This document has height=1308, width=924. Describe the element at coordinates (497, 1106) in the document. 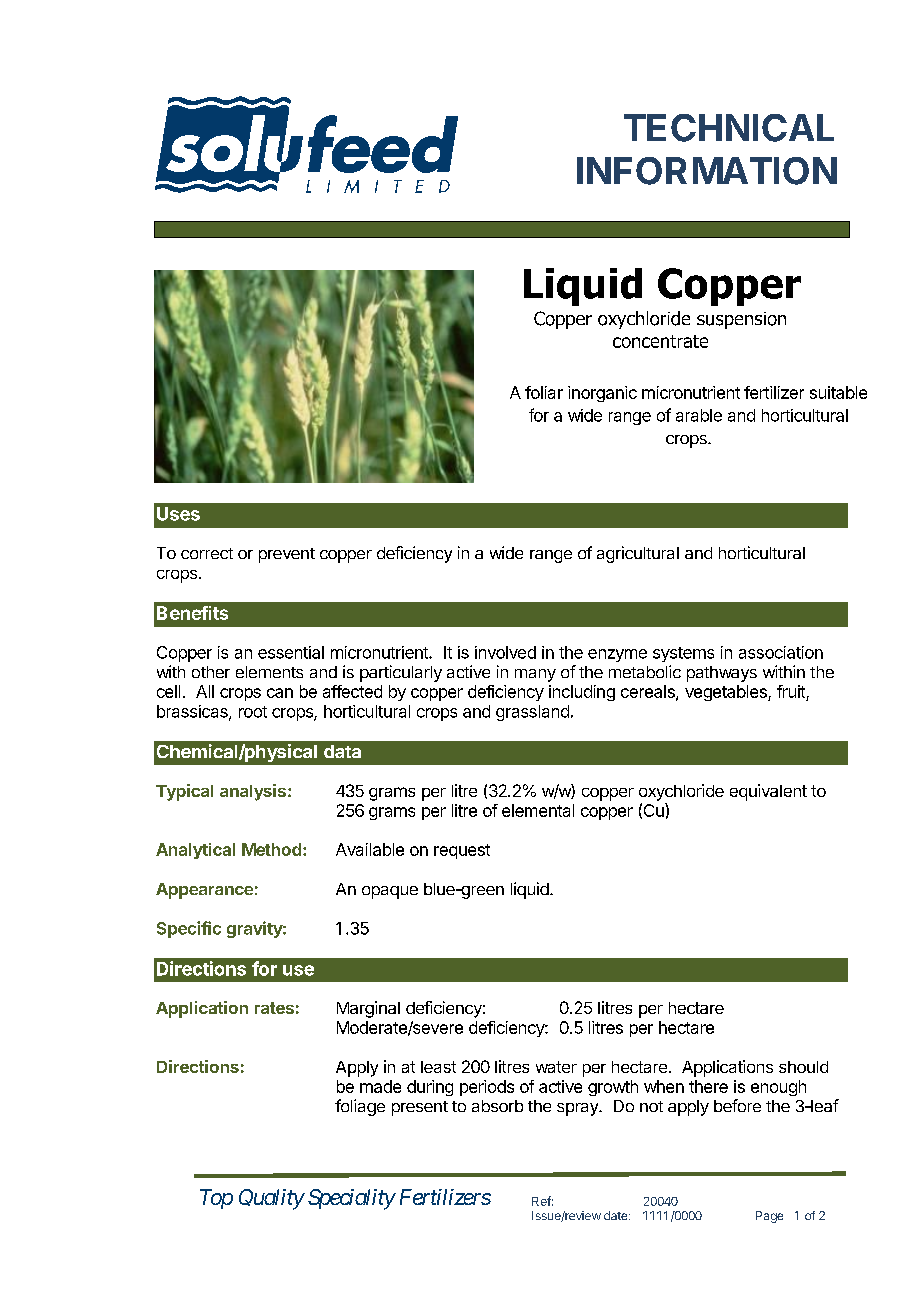

I see `absorb` at that location.
